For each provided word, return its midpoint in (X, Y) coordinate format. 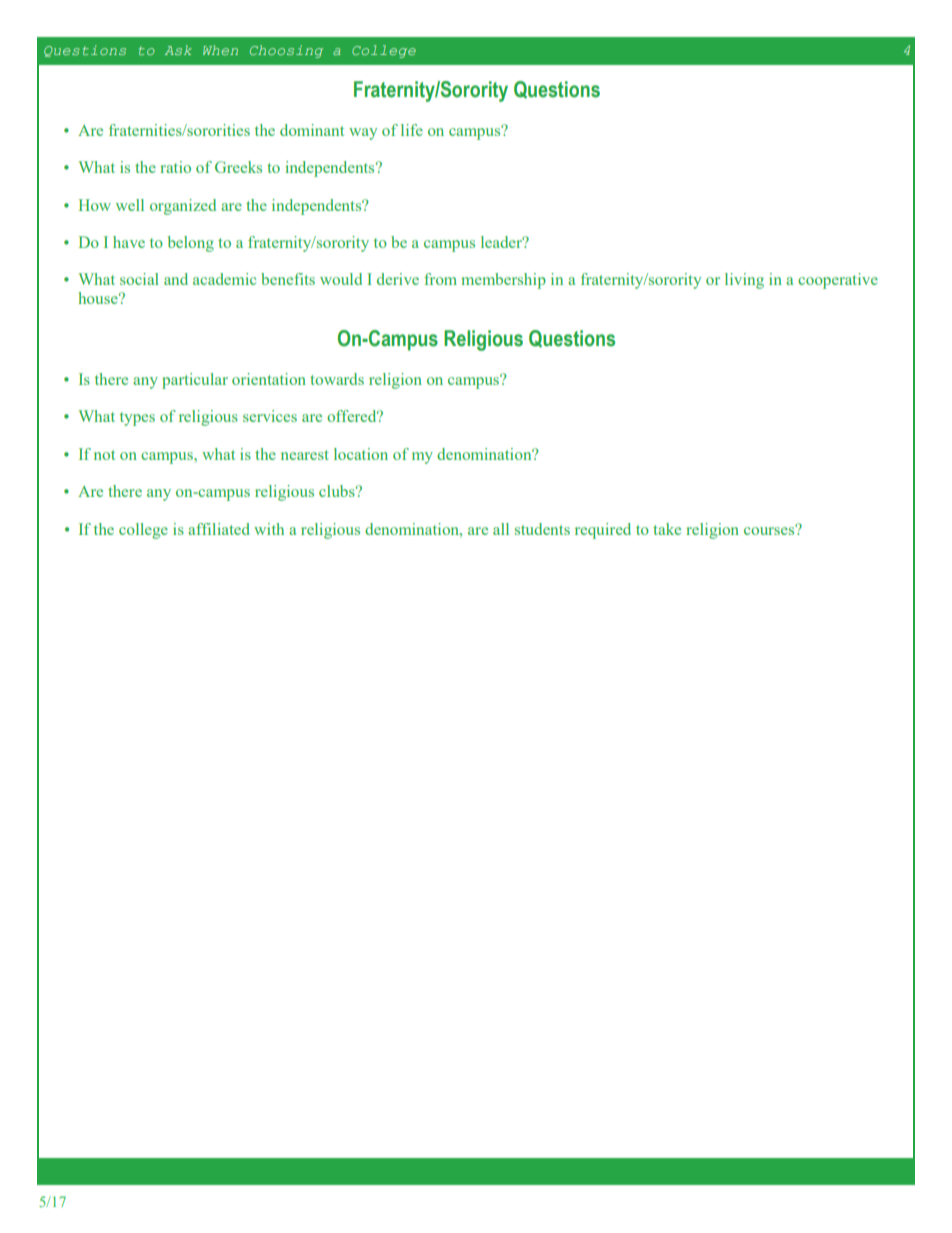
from (440, 279)
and (176, 279)
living (744, 281)
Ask (178, 50)
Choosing (286, 51)
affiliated (219, 529)
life (412, 130)
